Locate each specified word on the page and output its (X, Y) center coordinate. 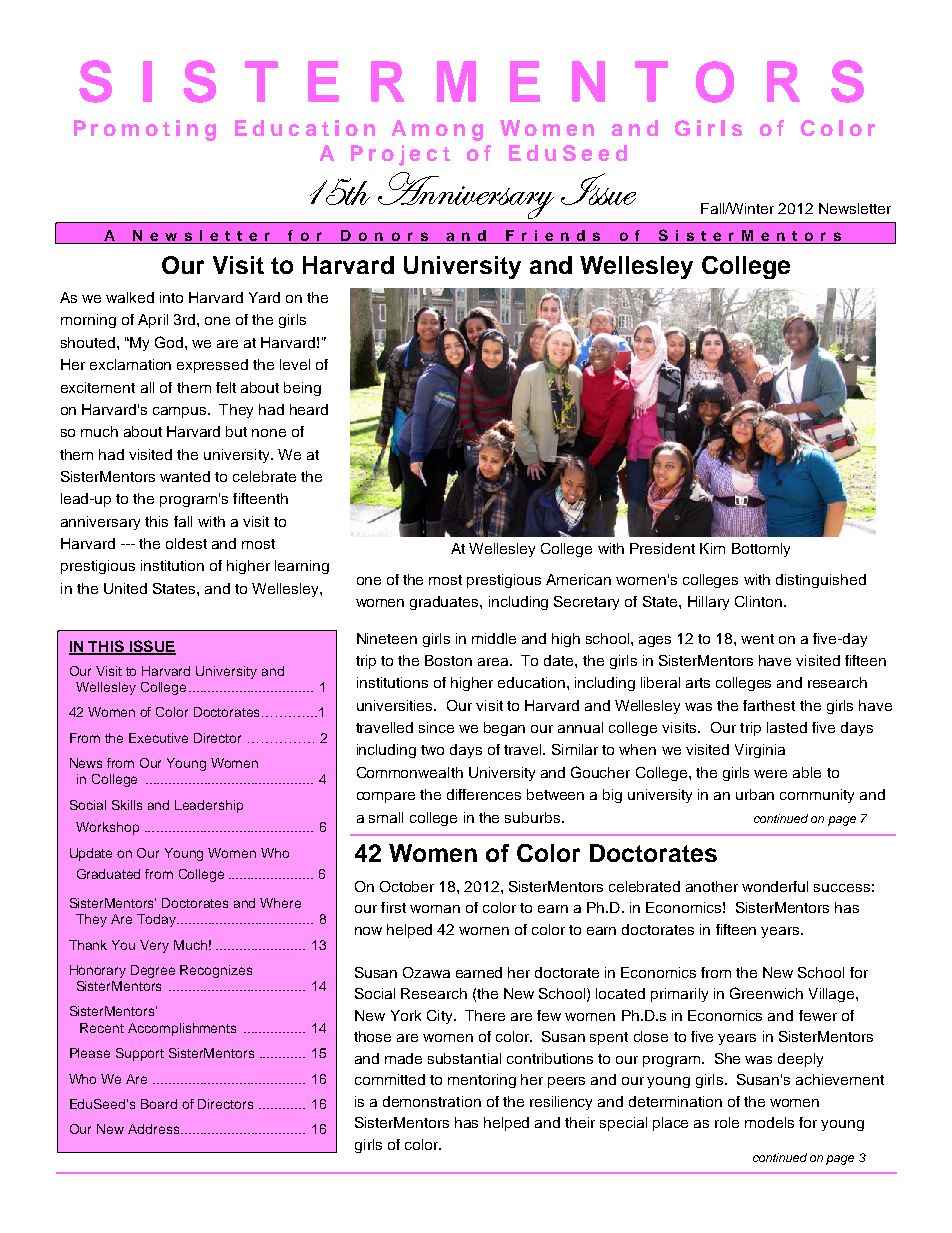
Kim (712, 548)
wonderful (775, 886)
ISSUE (151, 647)
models (769, 1122)
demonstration (432, 1101)
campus (181, 412)
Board (159, 1104)
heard (309, 409)
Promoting (145, 130)
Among (437, 130)
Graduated (108, 874)
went (757, 639)
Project (400, 155)
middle (494, 638)
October (407, 886)
